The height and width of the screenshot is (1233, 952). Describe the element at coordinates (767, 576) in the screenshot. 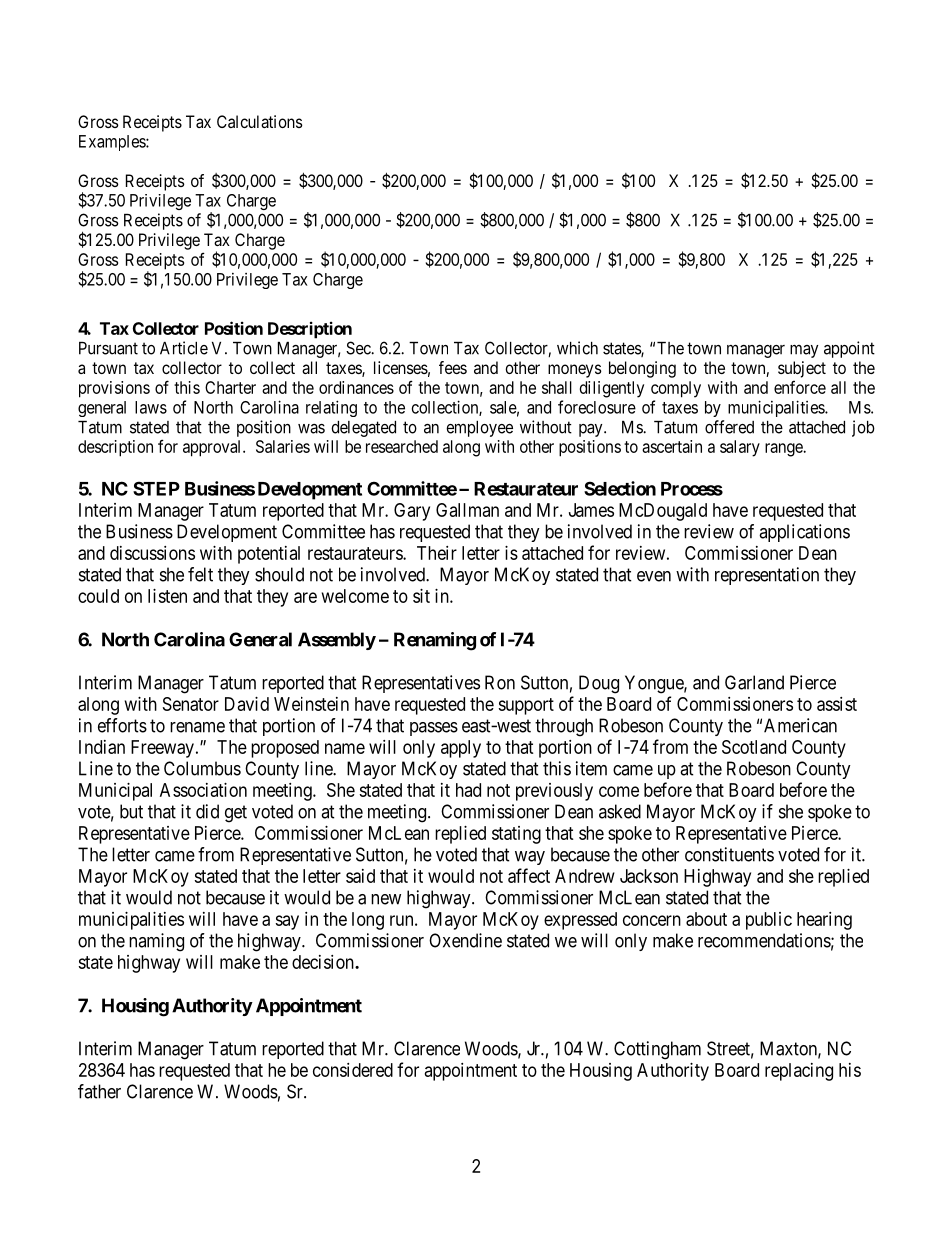

I see `representation` at that location.
